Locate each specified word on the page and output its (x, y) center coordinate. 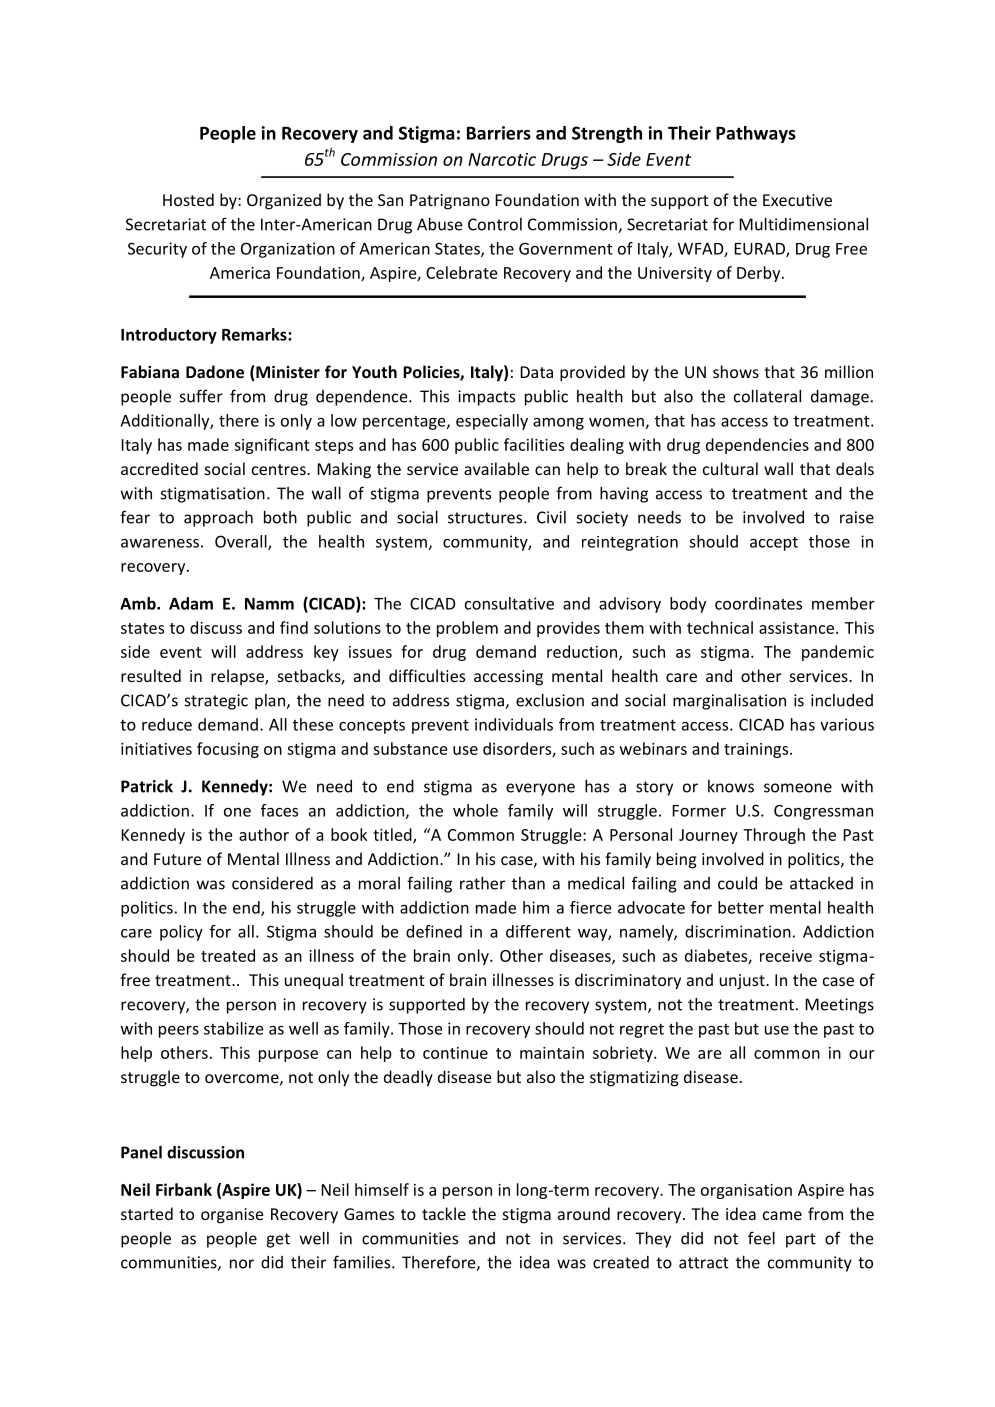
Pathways (756, 134)
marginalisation (729, 701)
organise (232, 1216)
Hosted (188, 199)
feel (761, 1238)
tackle (444, 1213)
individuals (514, 724)
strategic (216, 702)
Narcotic (502, 159)
